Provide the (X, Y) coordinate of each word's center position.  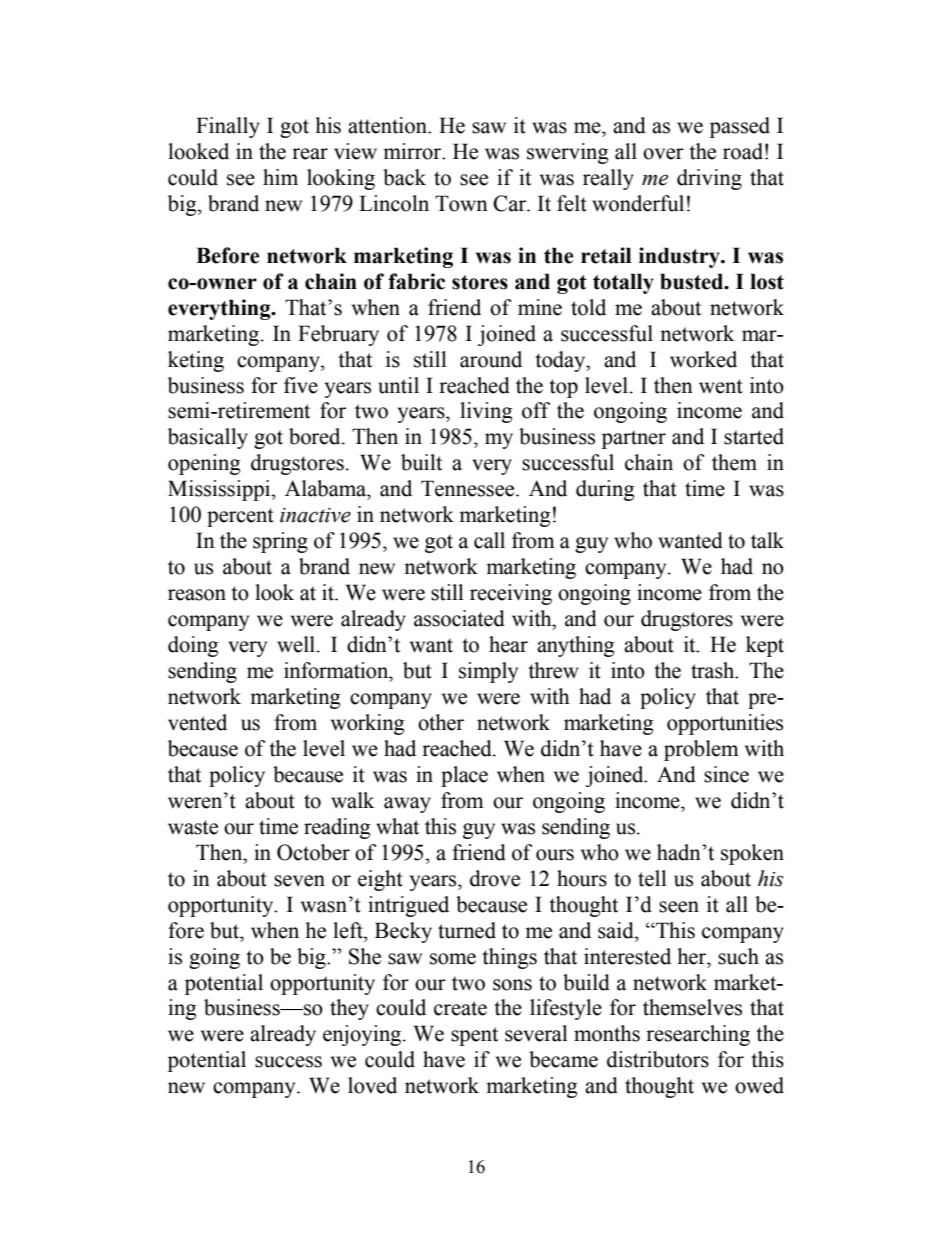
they (349, 1009)
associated (459, 618)
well (297, 644)
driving (709, 179)
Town (461, 203)
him (280, 177)
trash (714, 670)
